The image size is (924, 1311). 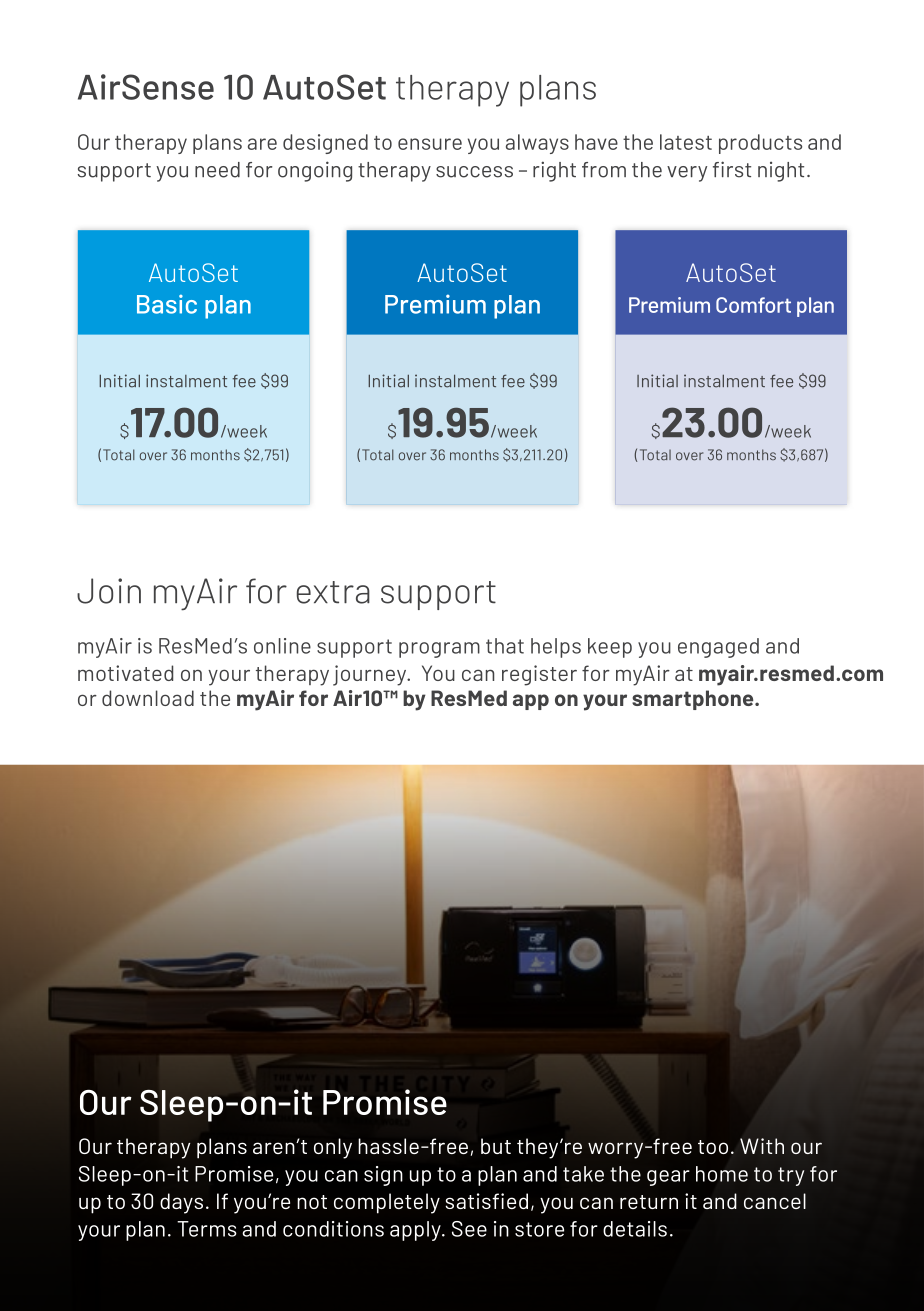 I want to click on download, so click(x=148, y=698).
